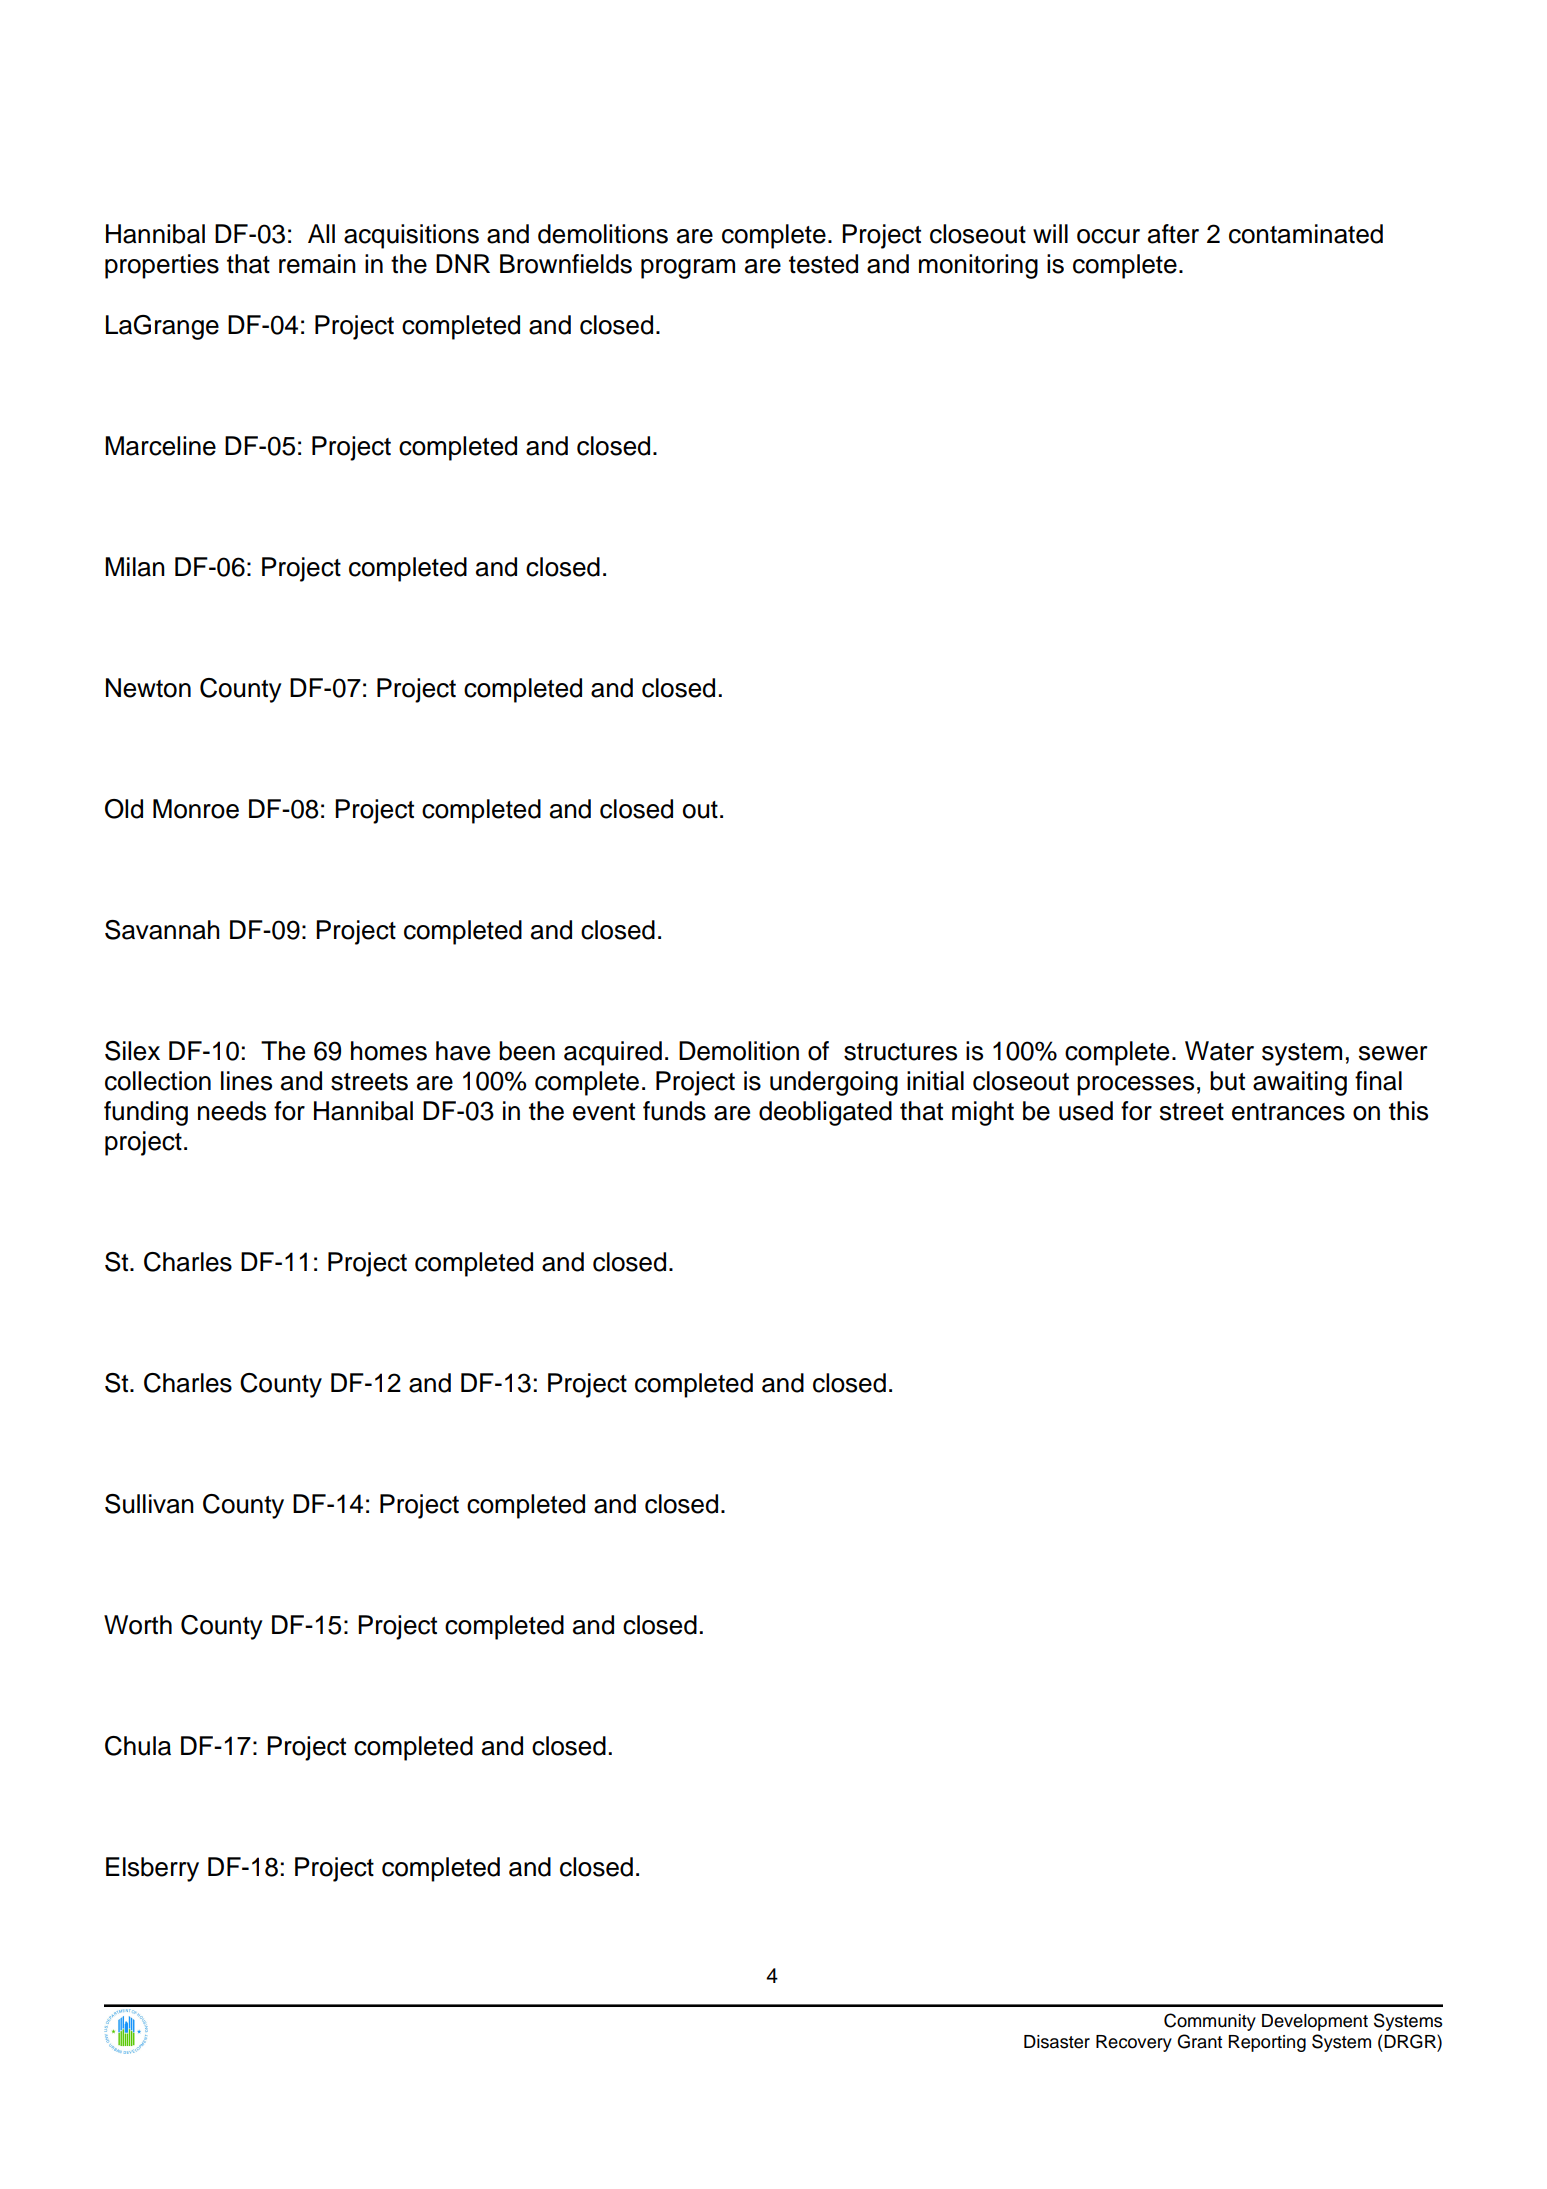  What do you see at coordinates (317, 264) in the document?
I see `remain` at bounding box center [317, 264].
